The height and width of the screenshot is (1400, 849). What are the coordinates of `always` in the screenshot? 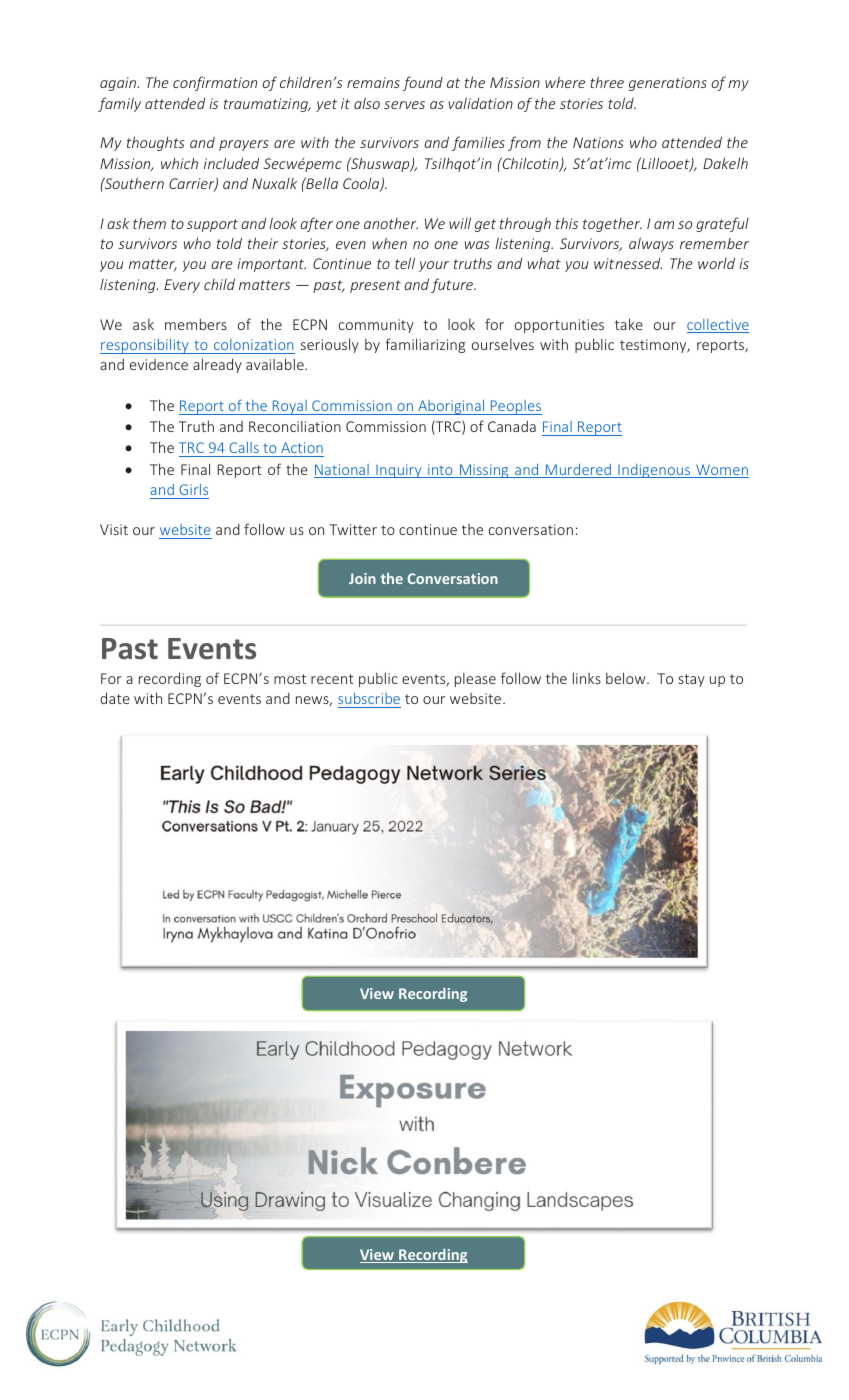 It's located at (651, 244).
